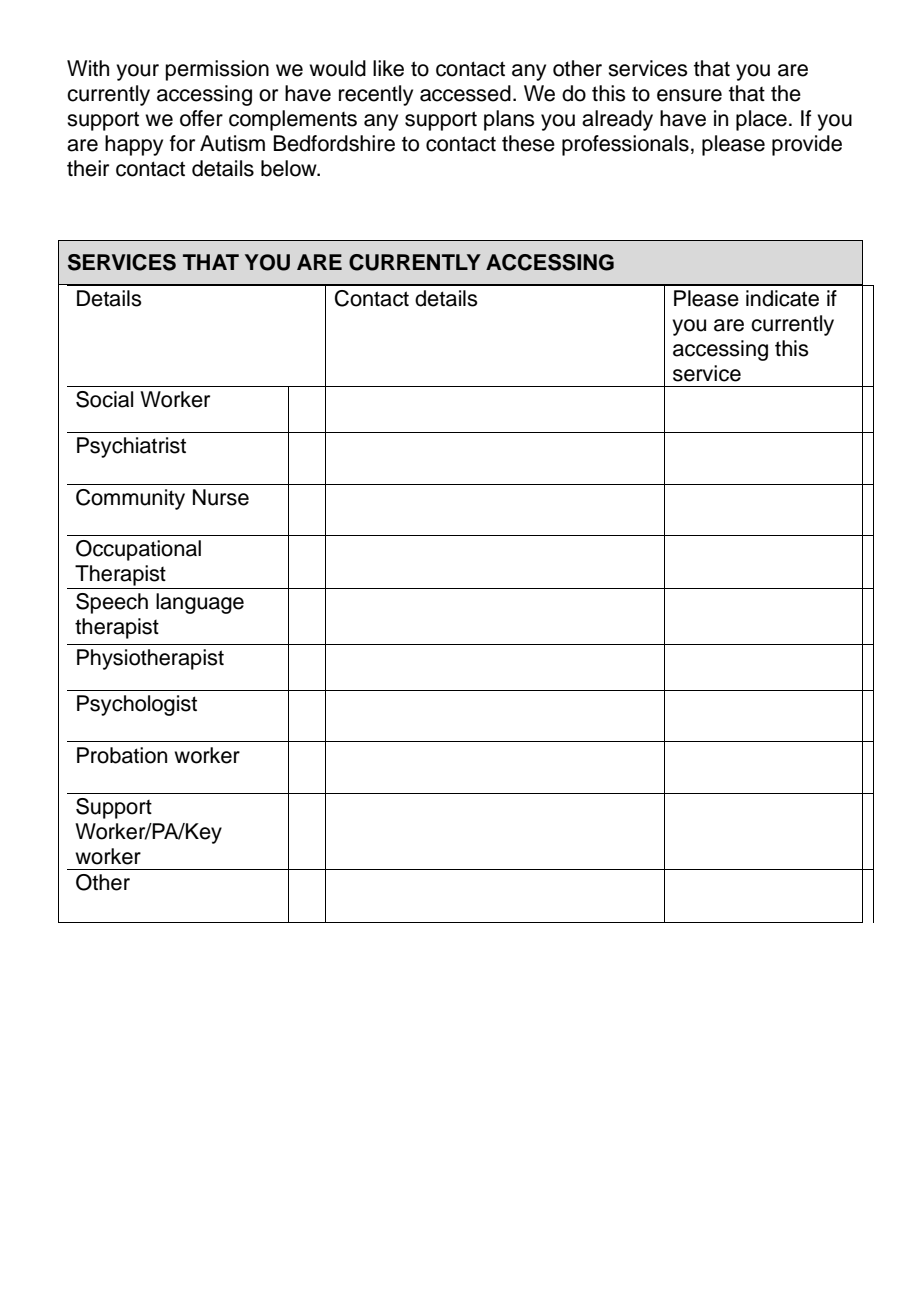 The image size is (924, 1308). Describe the element at coordinates (465, 93) in the document. I see `accessed` at that location.
